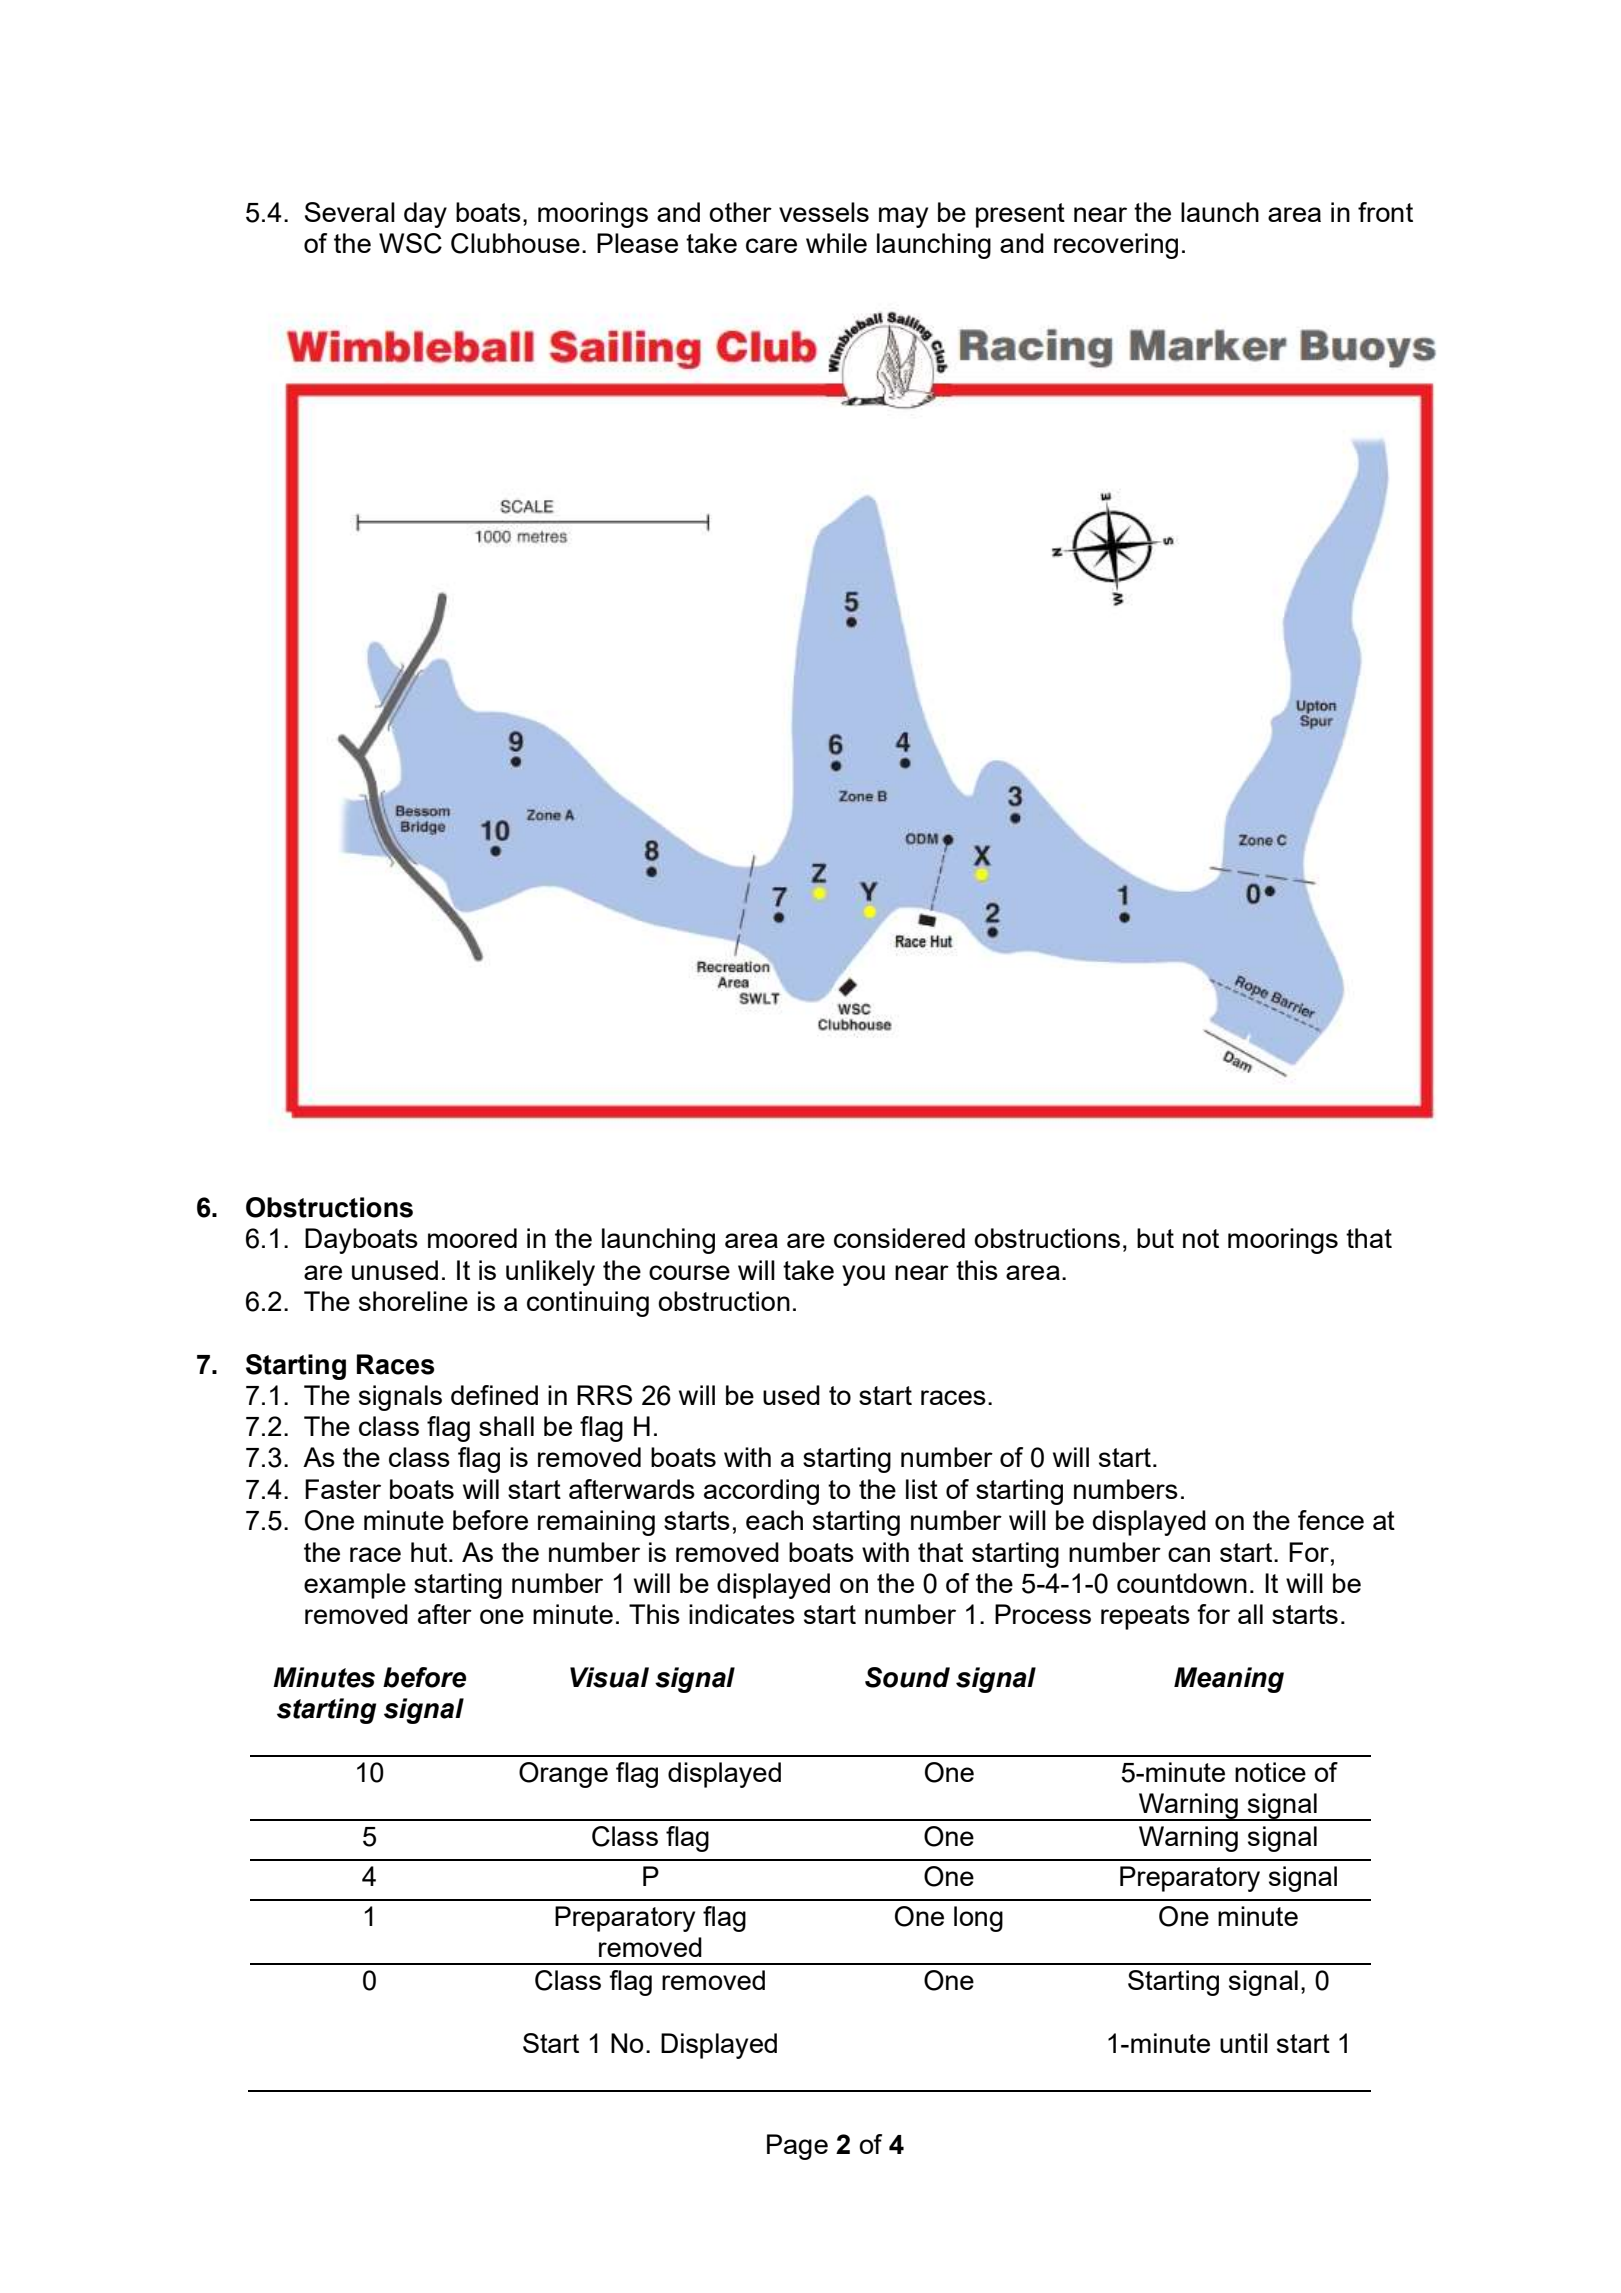 This document has width=1621, height=2293. What do you see at coordinates (836, 243) in the document?
I see `while` at bounding box center [836, 243].
